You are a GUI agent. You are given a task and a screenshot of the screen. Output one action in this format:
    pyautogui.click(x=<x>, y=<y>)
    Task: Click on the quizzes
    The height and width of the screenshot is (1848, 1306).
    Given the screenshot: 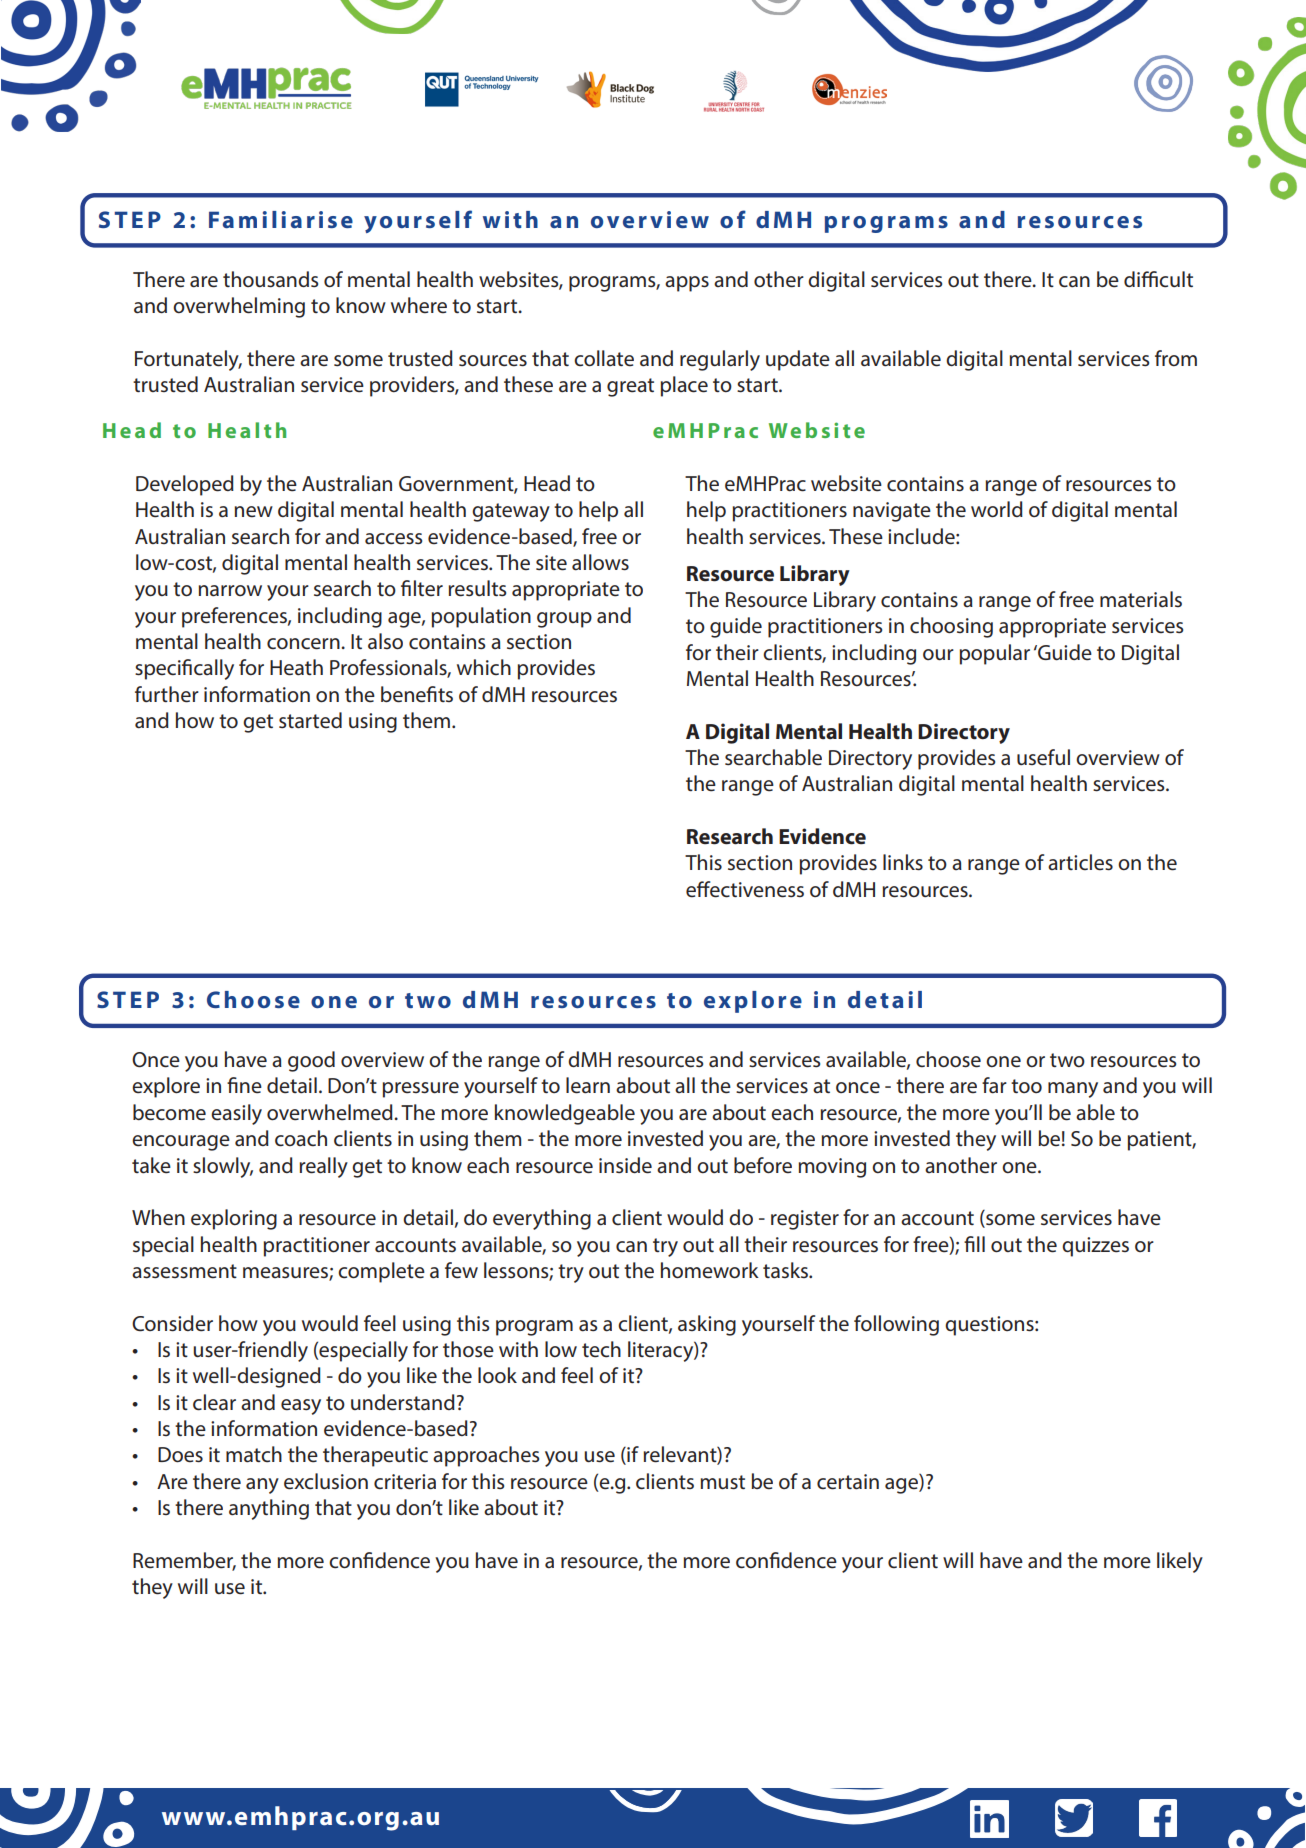 What is the action you would take?
    pyautogui.click(x=1095, y=1247)
